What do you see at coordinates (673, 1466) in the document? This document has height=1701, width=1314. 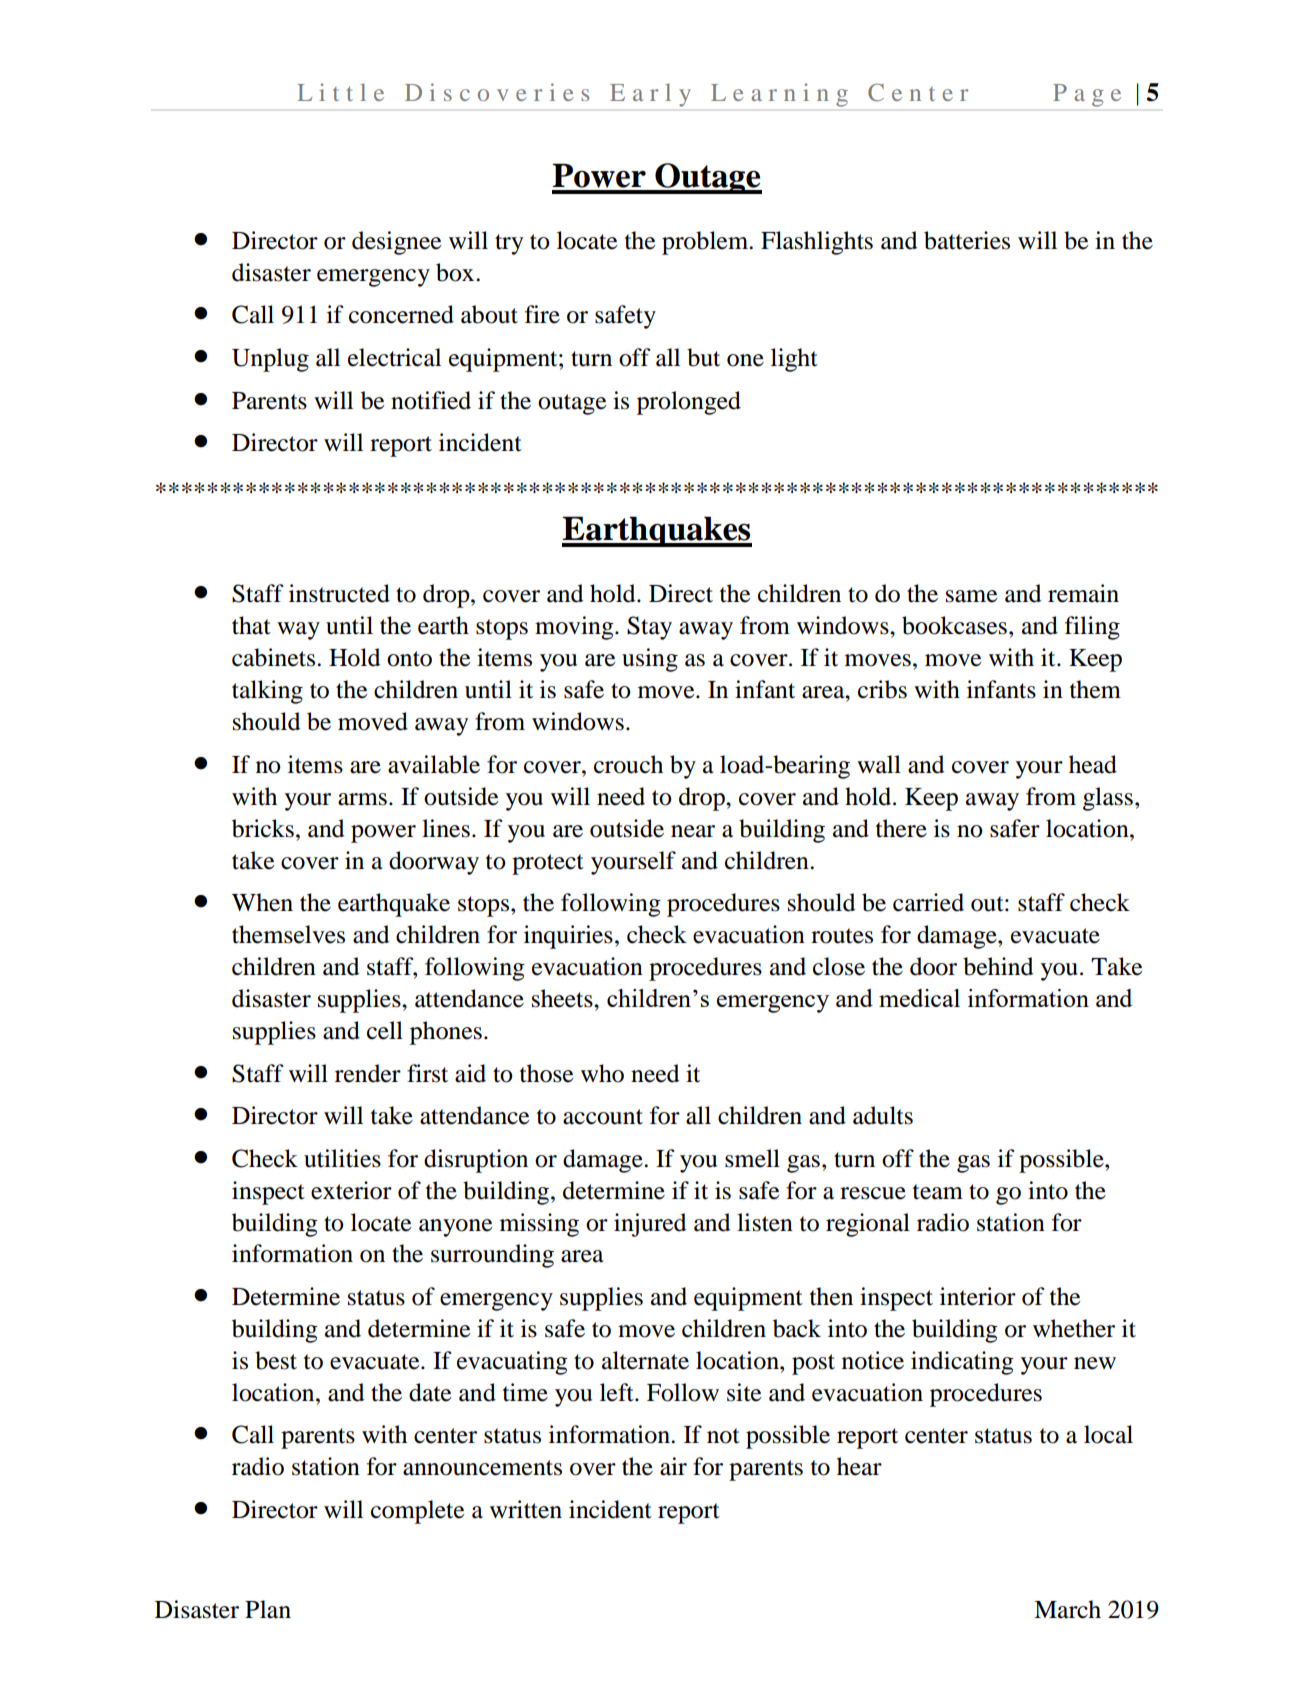 I see `air` at bounding box center [673, 1466].
